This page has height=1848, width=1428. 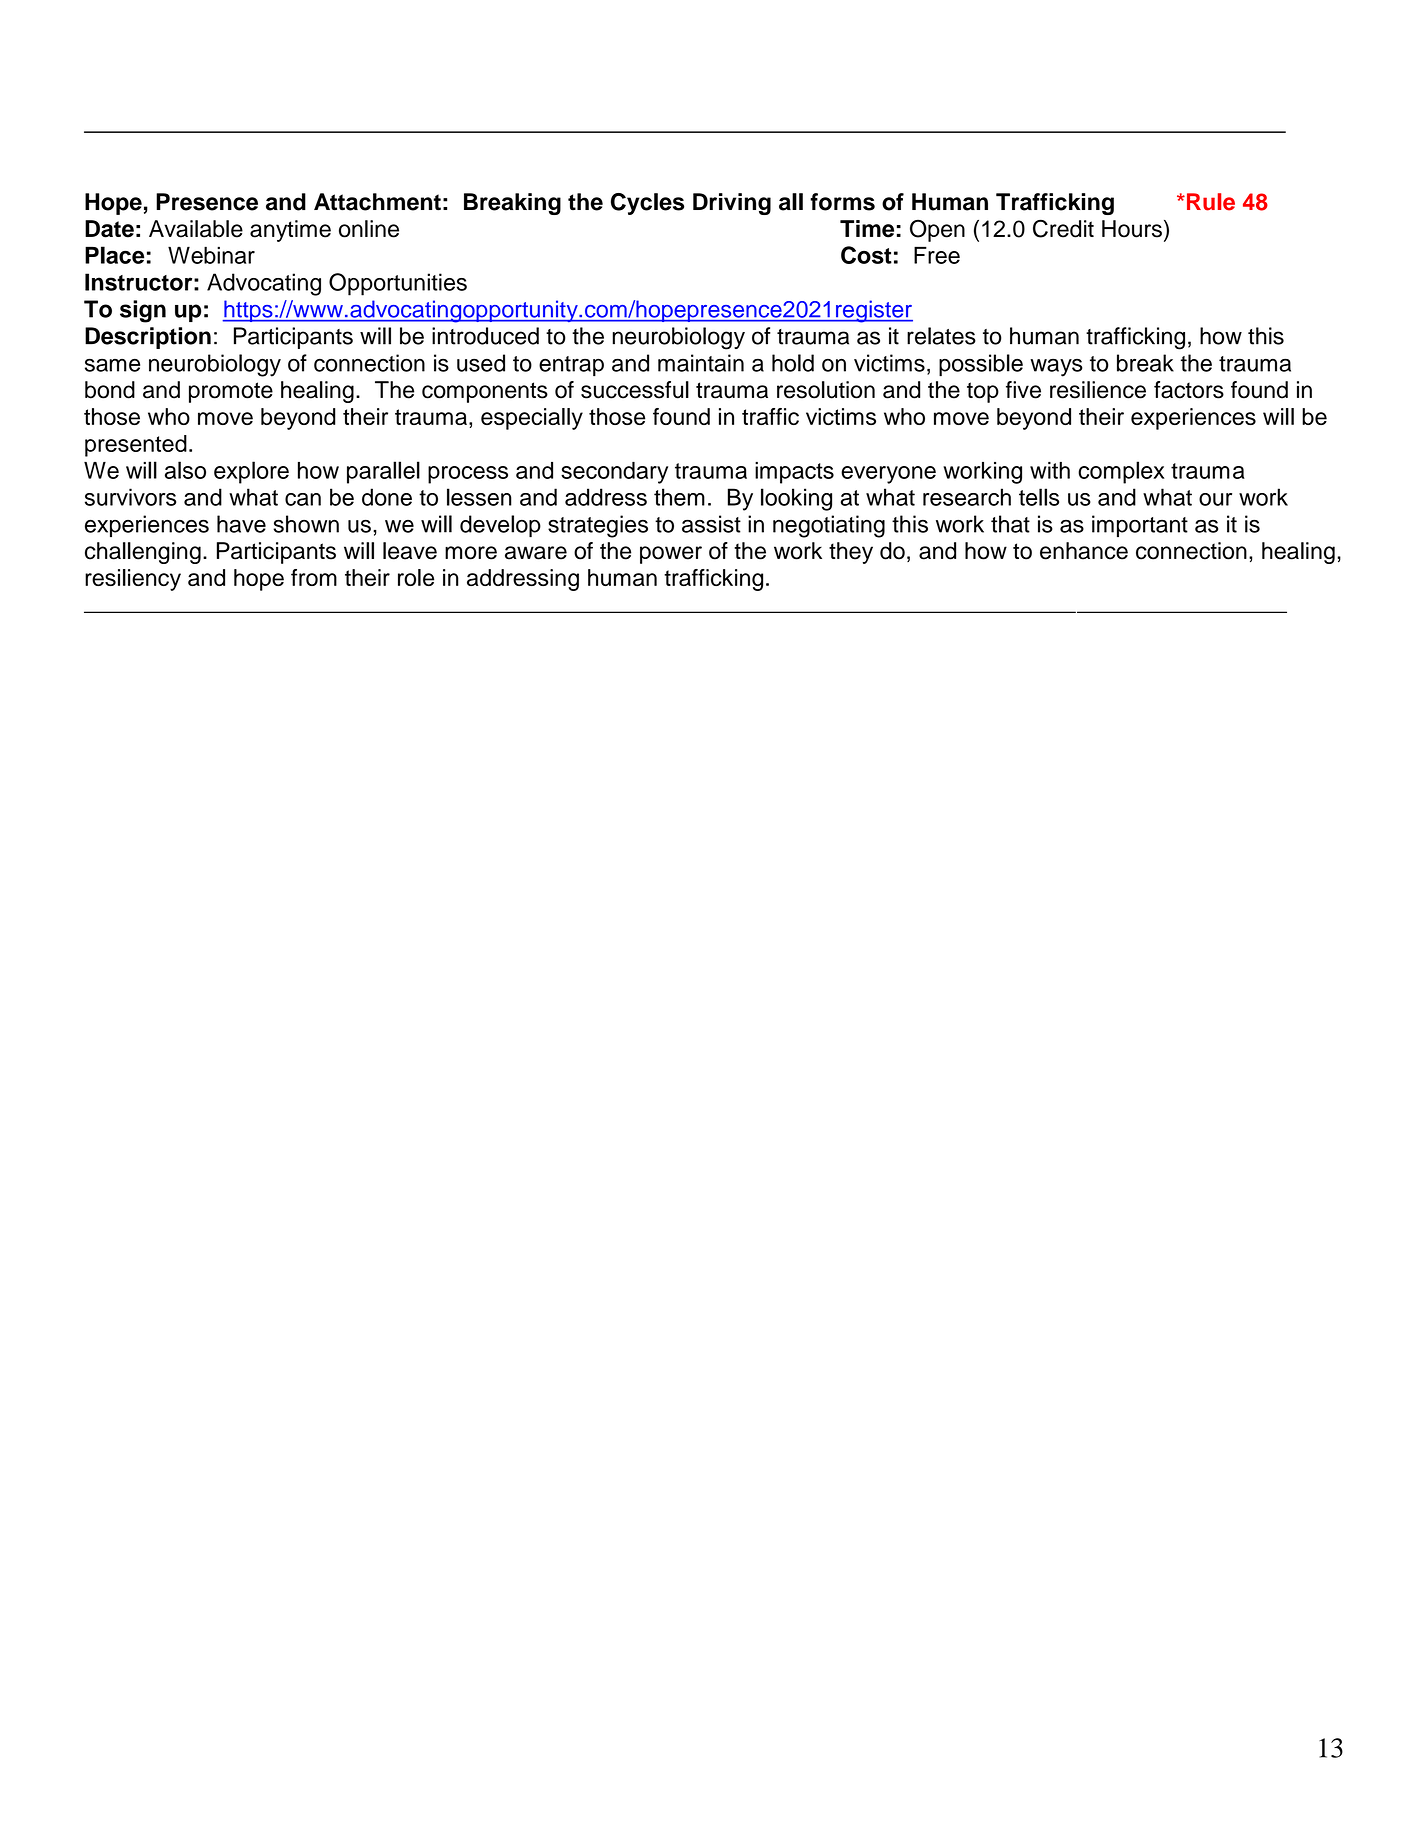 I want to click on from, so click(x=314, y=577).
